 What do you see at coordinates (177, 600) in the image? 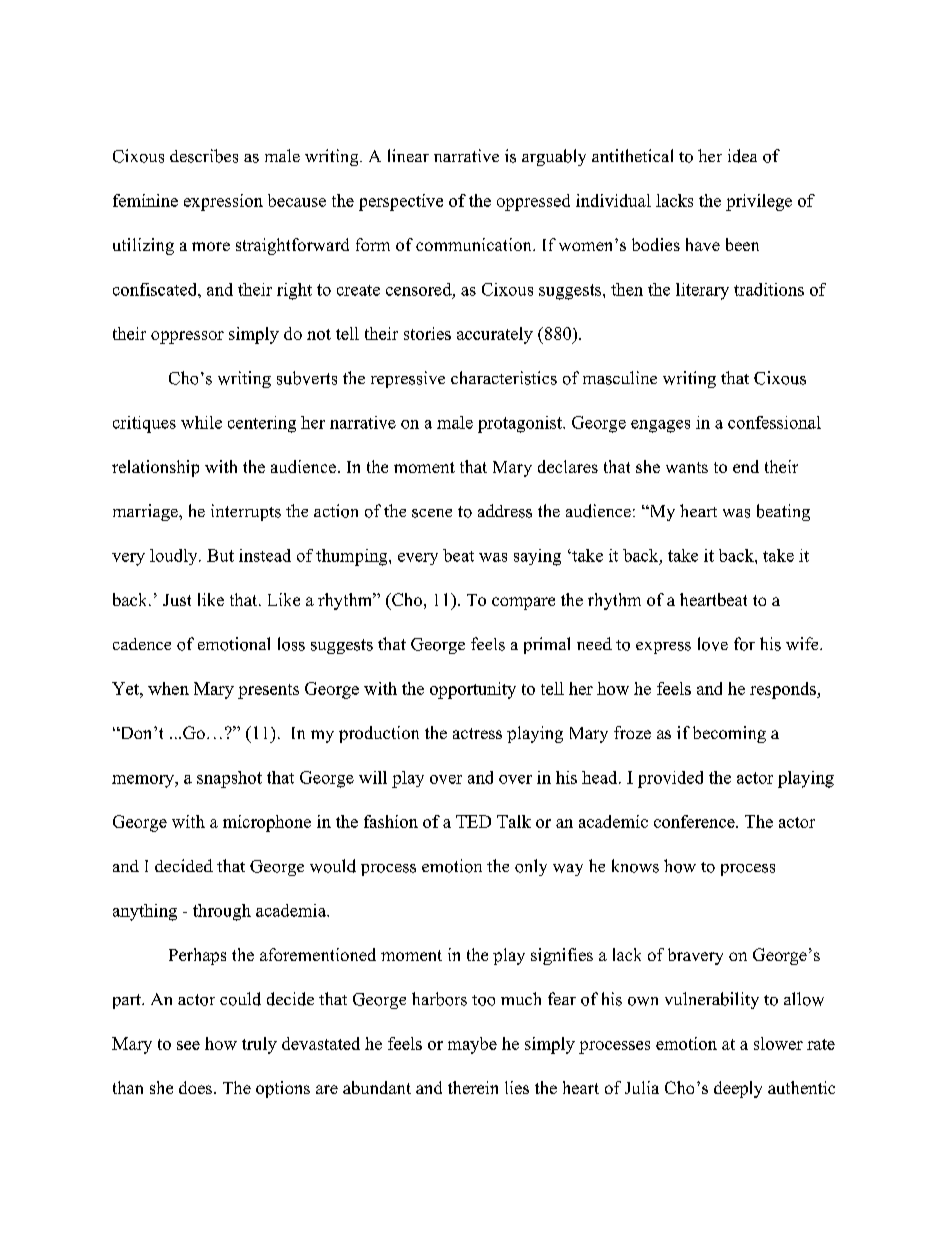
I see `Just` at bounding box center [177, 600].
